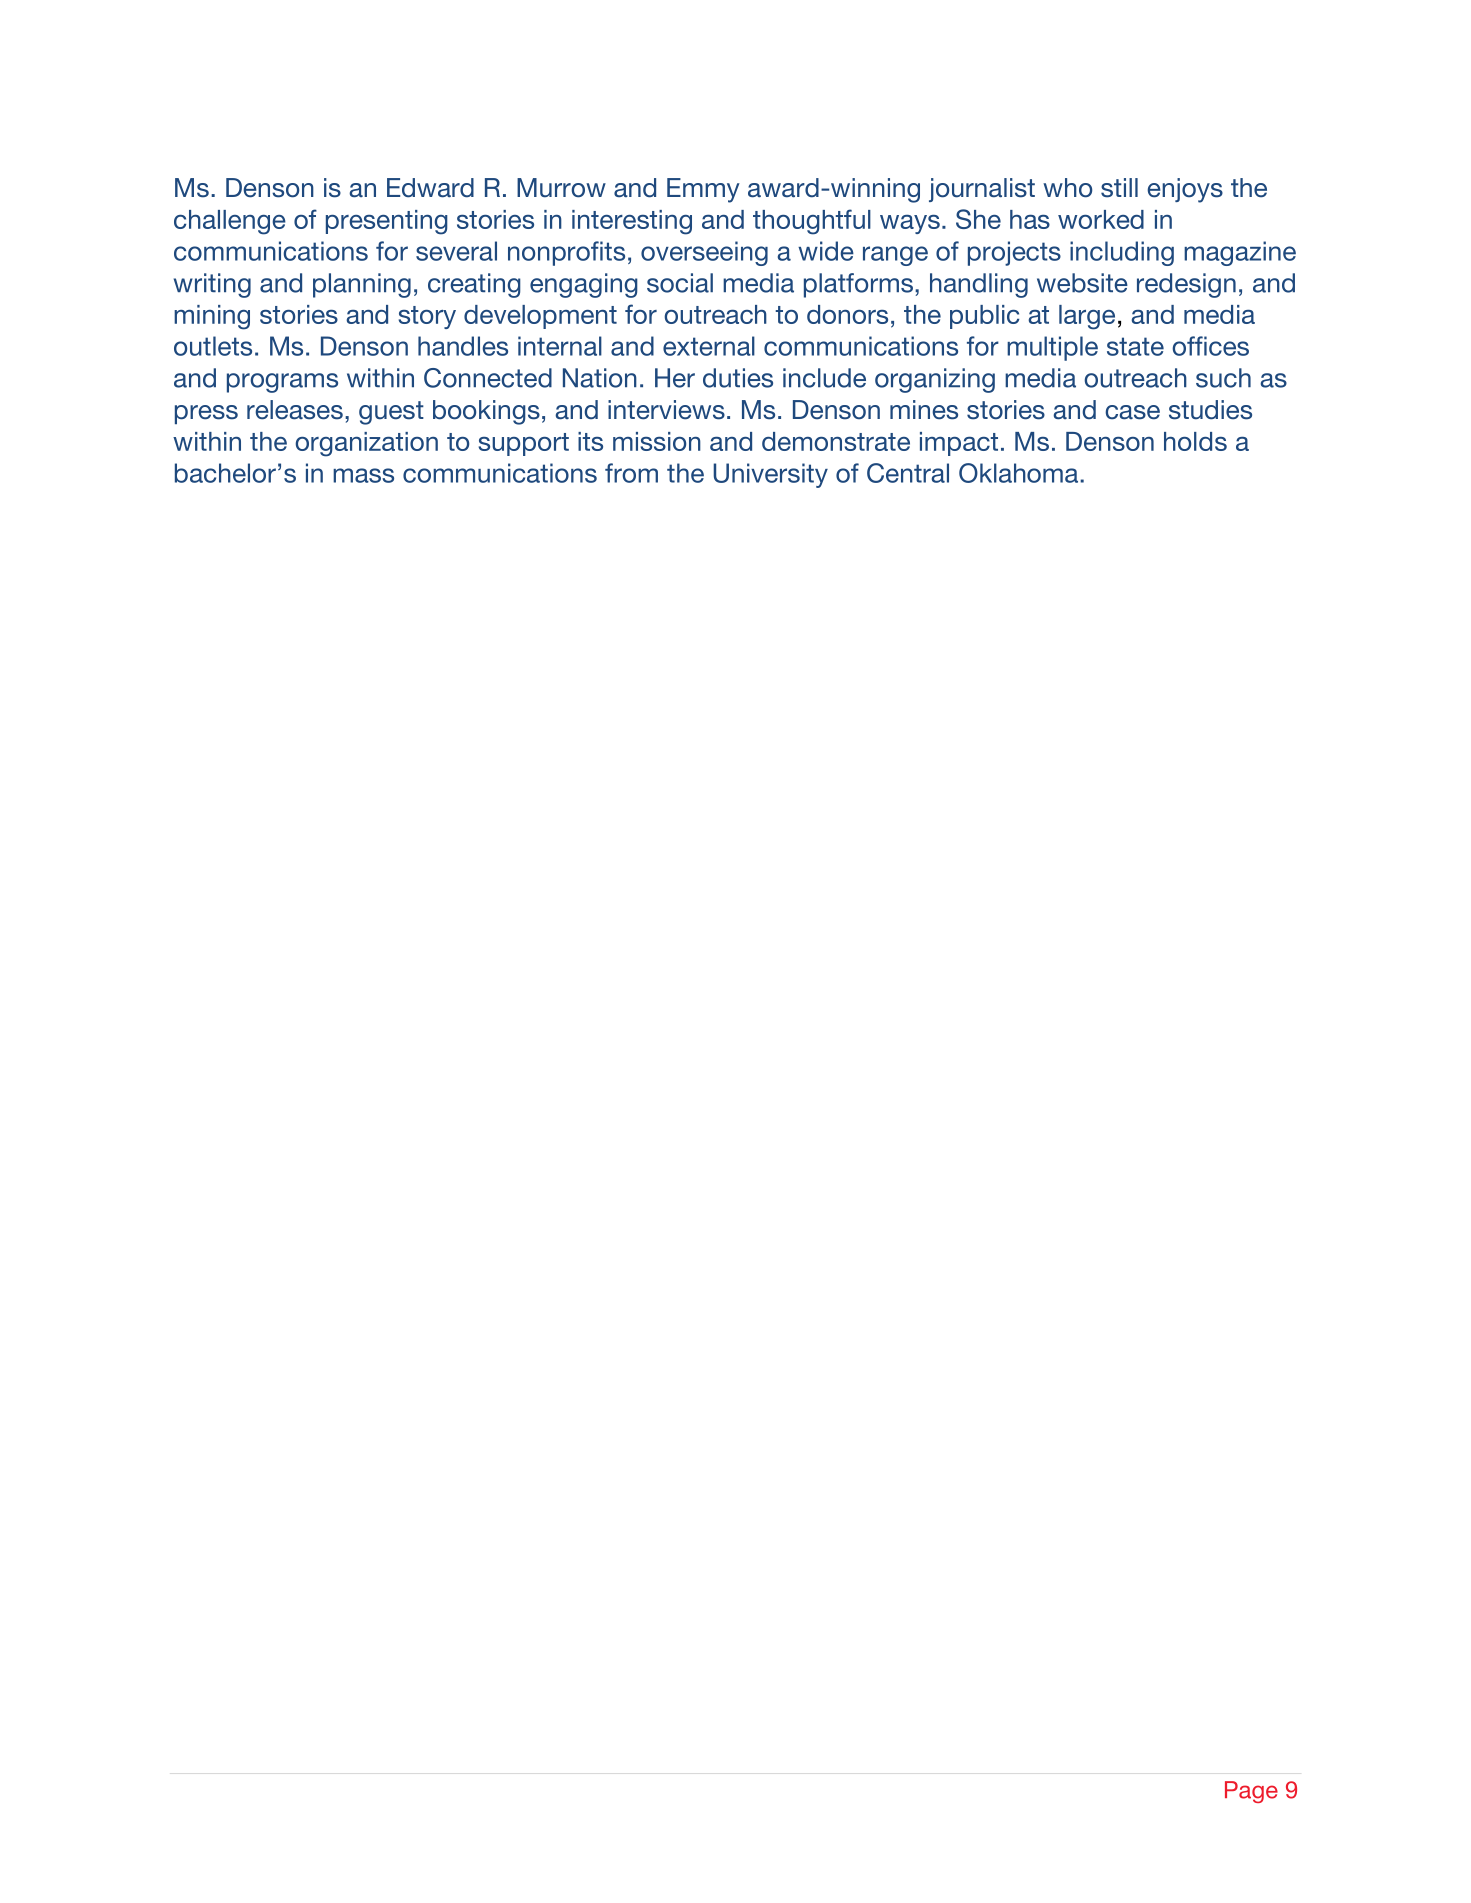 The image size is (1471, 1903). What do you see at coordinates (387, 222) in the screenshot?
I see `presenting` at bounding box center [387, 222].
